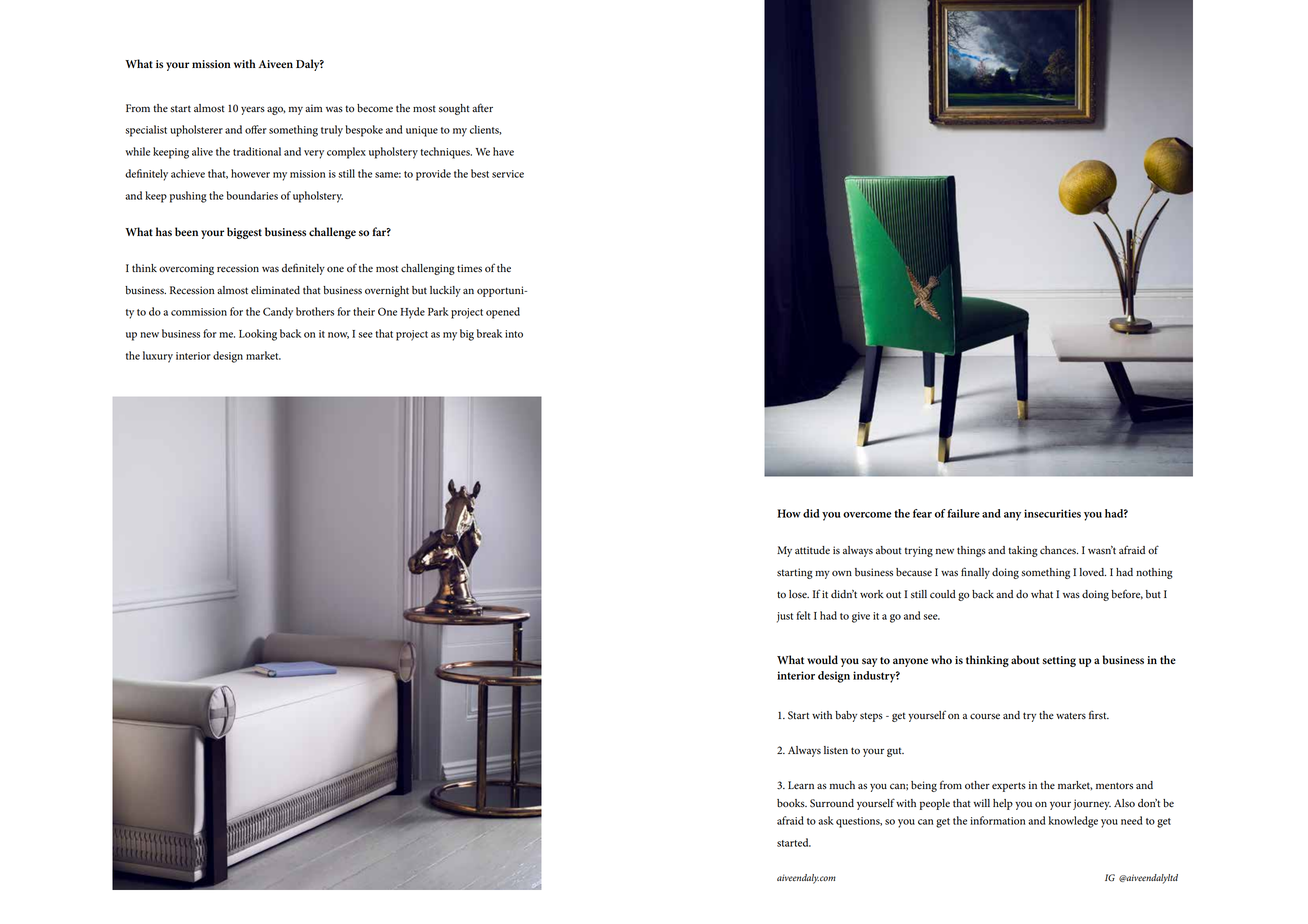 The width and height of the screenshot is (1308, 924). Describe the element at coordinates (503, 151) in the screenshot. I see `have` at that location.
